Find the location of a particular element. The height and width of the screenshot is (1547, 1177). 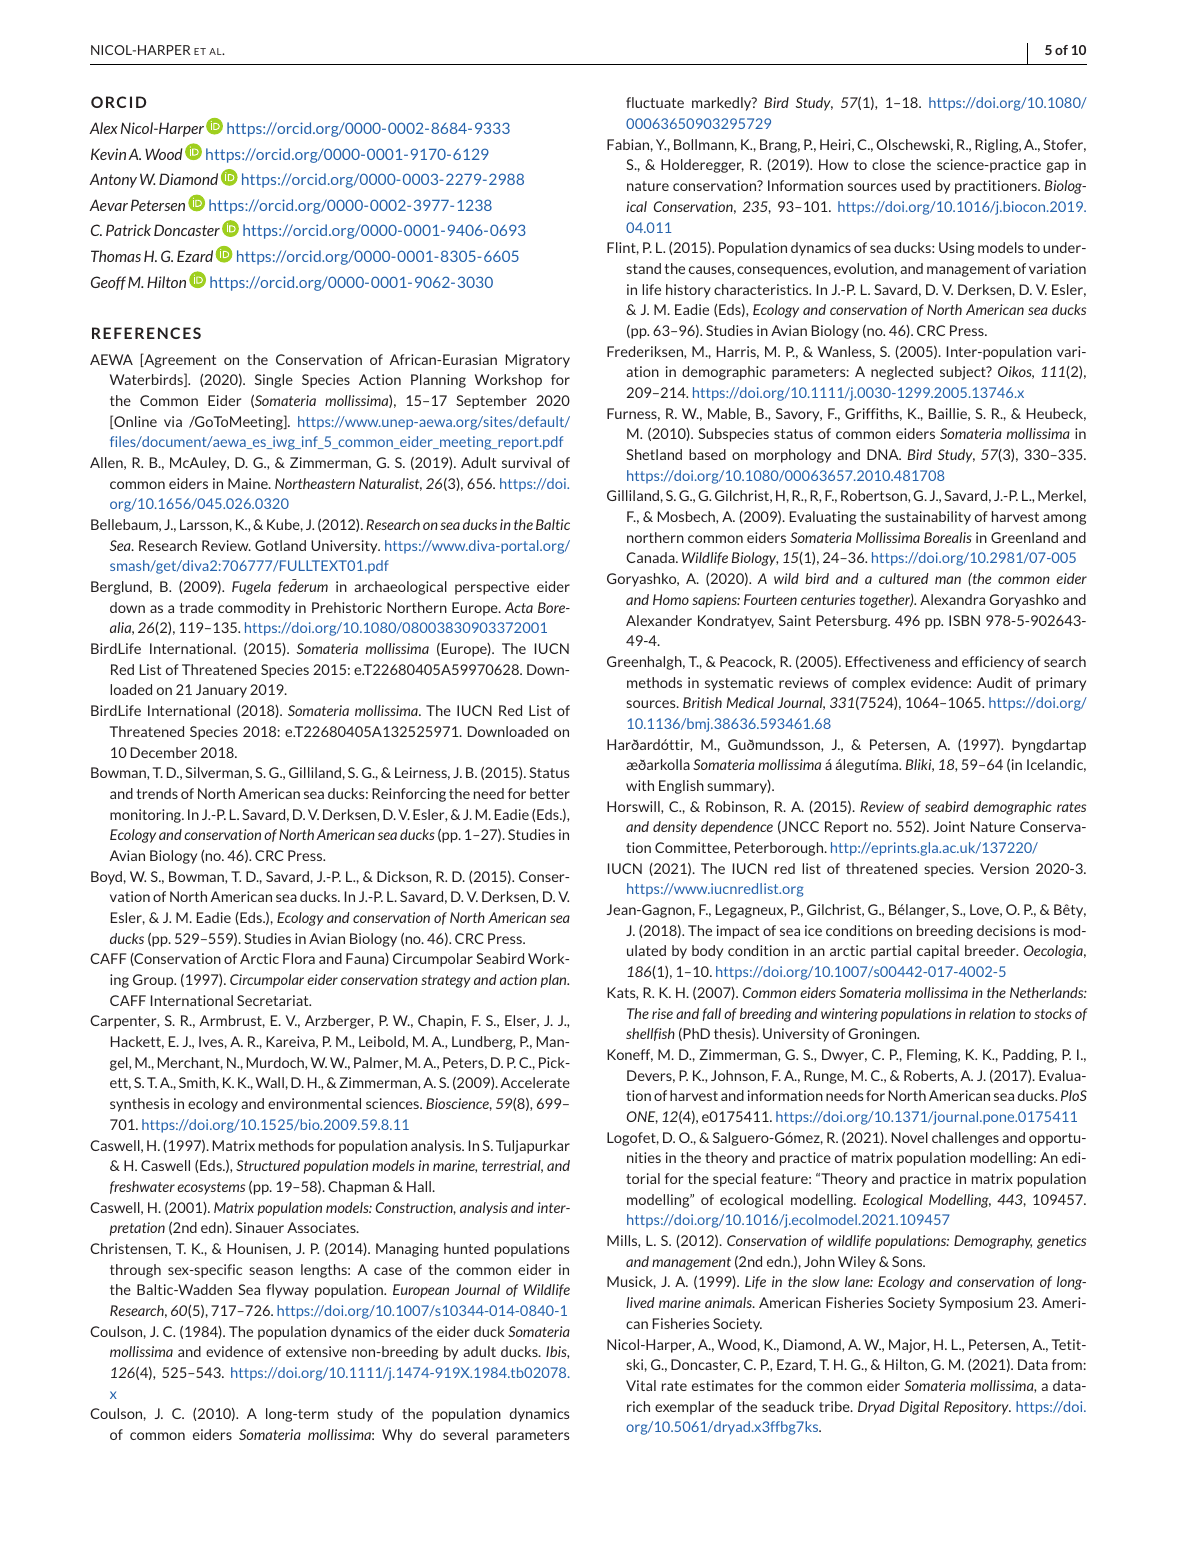

Joint is located at coordinates (949, 826).
